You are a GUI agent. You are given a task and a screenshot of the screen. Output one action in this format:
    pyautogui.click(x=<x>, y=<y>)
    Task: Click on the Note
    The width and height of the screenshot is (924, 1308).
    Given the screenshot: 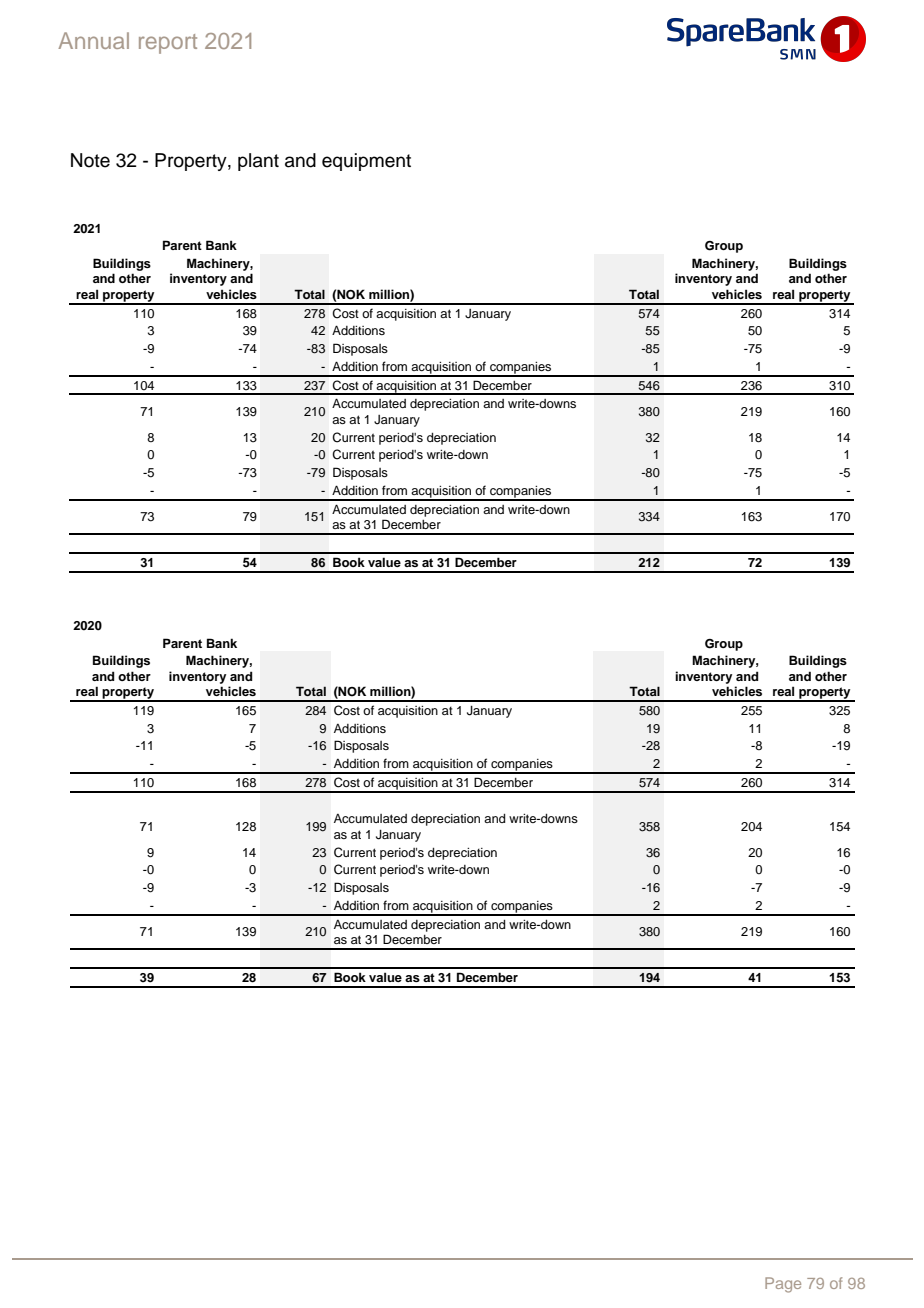 What is the action you would take?
    pyautogui.click(x=90, y=160)
